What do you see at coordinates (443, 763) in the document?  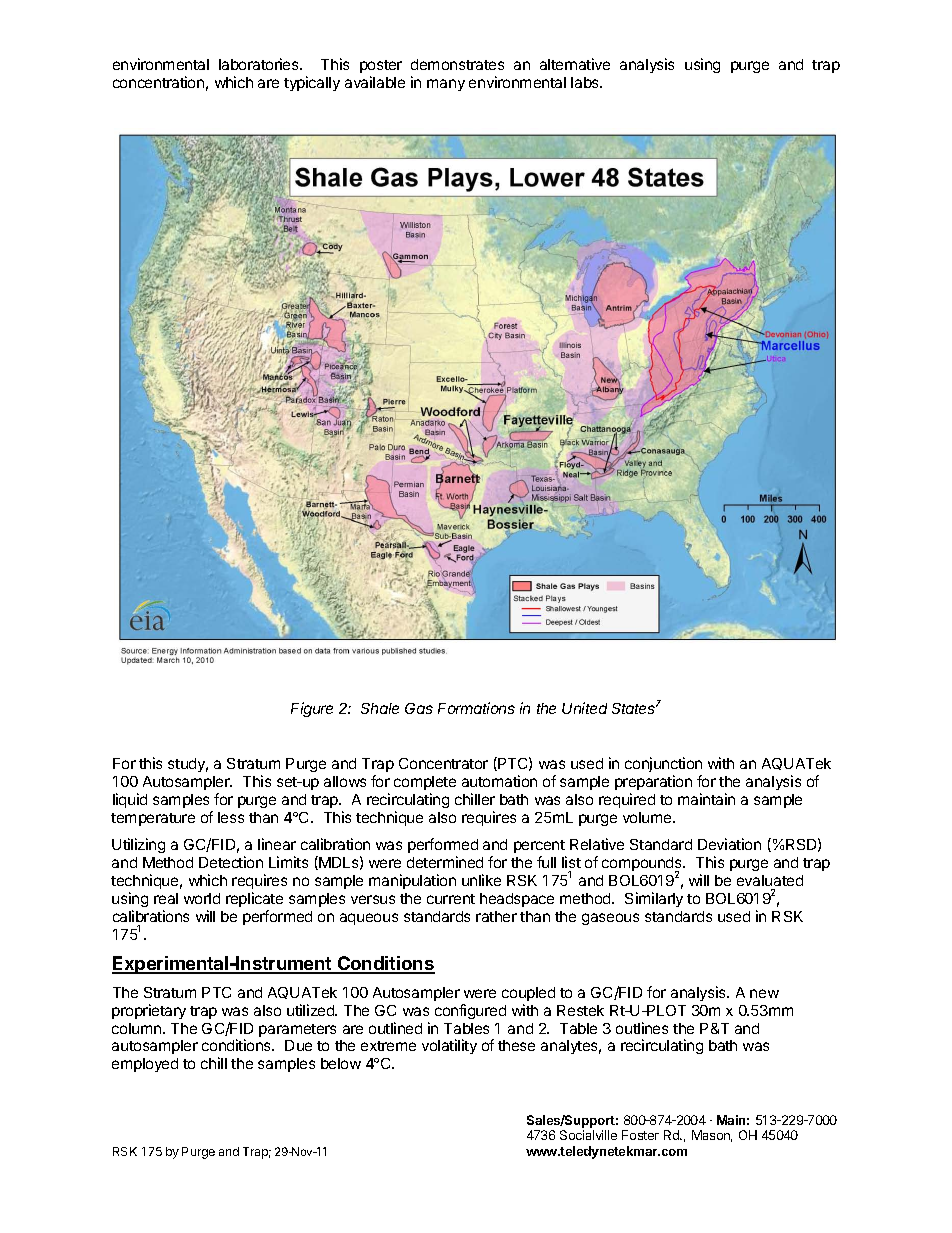 I see `Concentrator` at bounding box center [443, 763].
